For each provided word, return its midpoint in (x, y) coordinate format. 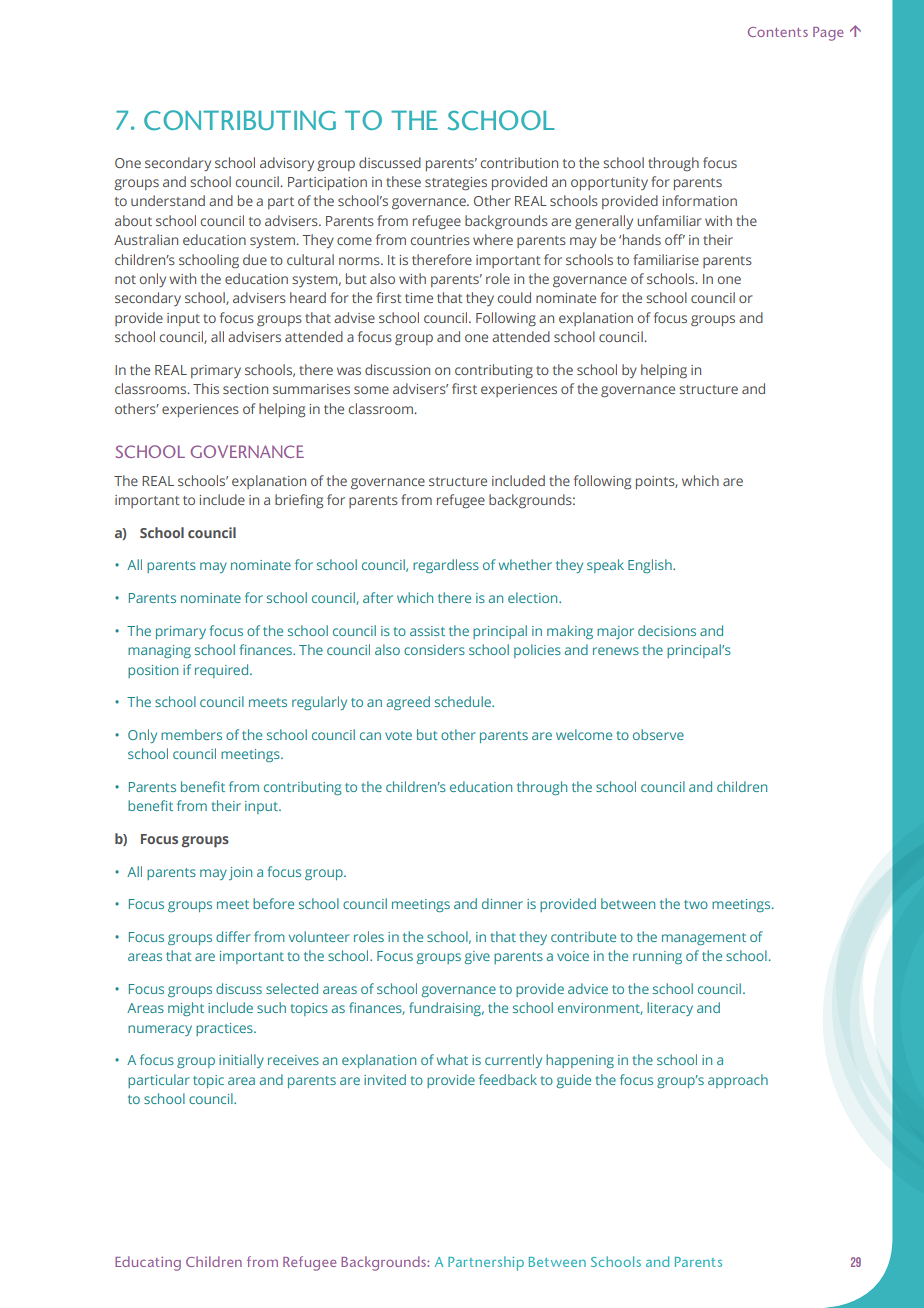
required (223, 671)
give (477, 957)
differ (233, 936)
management (704, 939)
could (514, 297)
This (206, 388)
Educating (148, 1263)
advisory (287, 164)
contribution (519, 162)
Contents (778, 32)
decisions (667, 630)
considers (434, 649)
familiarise (666, 259)
